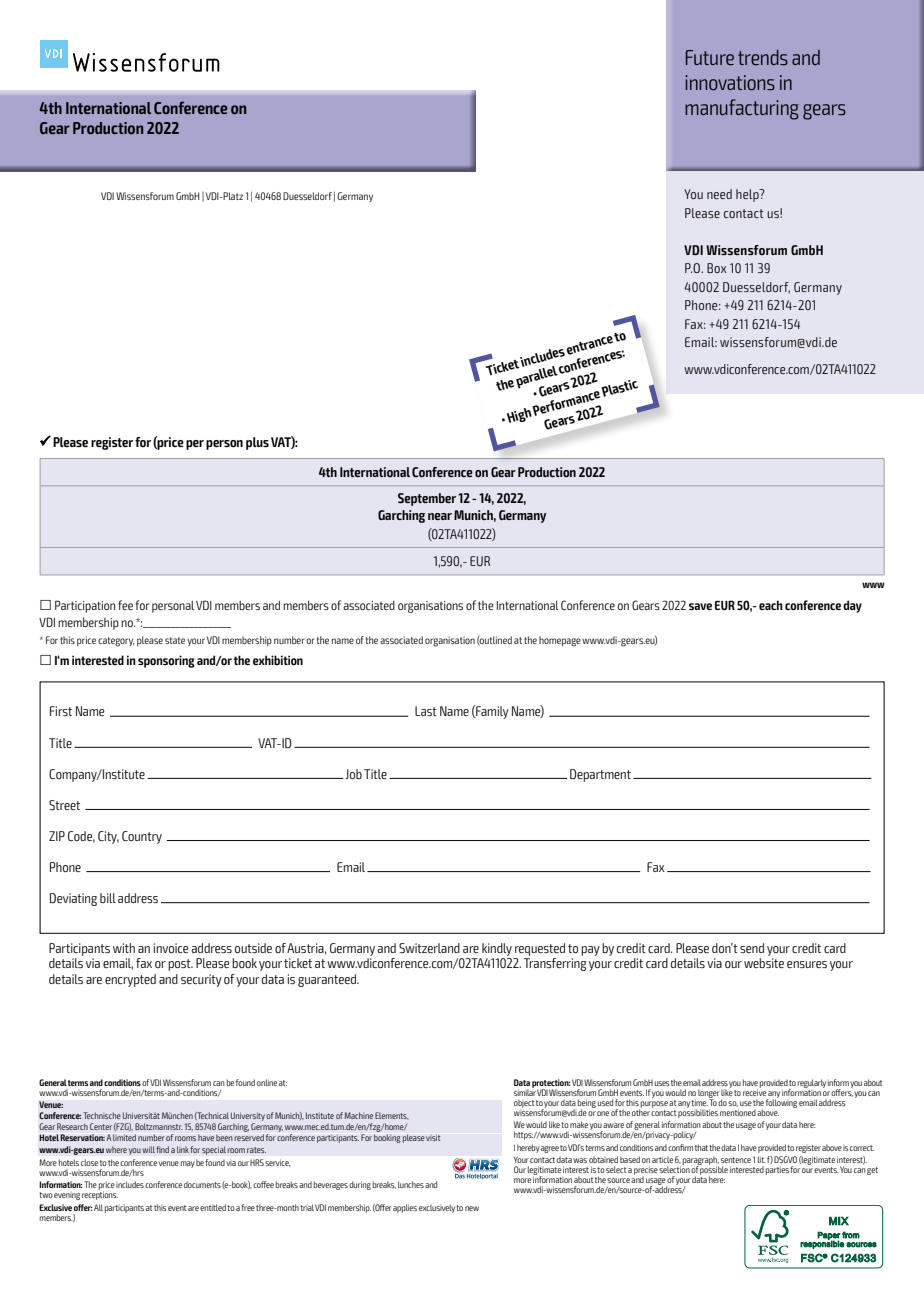  What do you see at coordinates (710, 58) in the image?
I see `Future` at bounding box center [710, 58].
